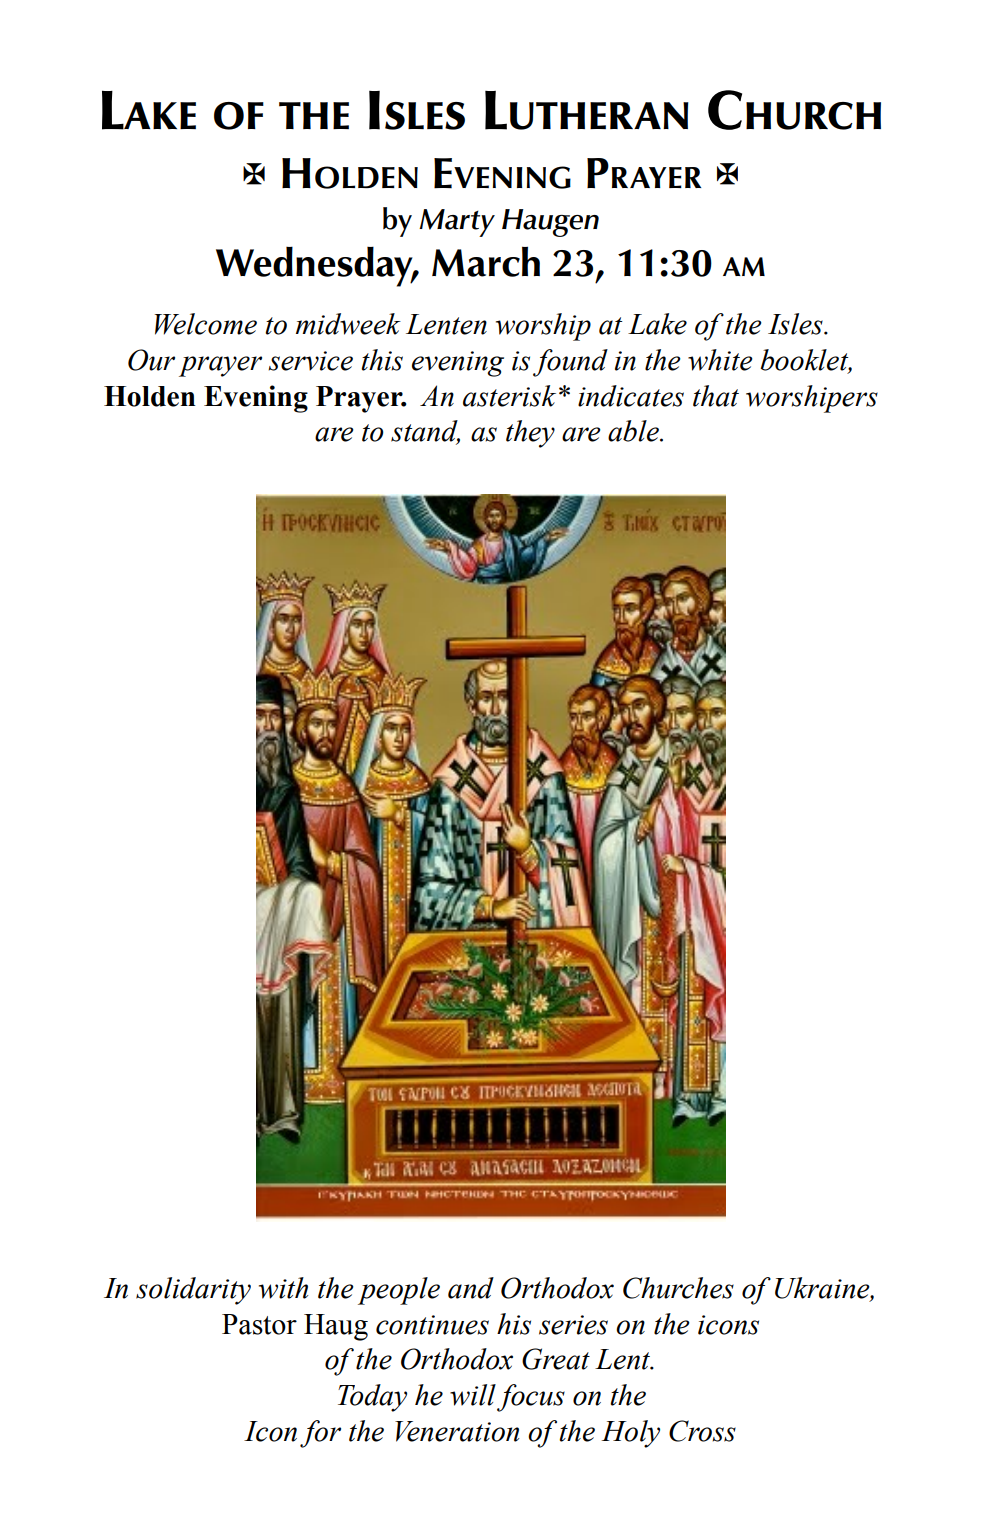  What do you see at coordinates (206, 324) in the screenshot?
I see `Welcome` at bounding box center [206, 324].
